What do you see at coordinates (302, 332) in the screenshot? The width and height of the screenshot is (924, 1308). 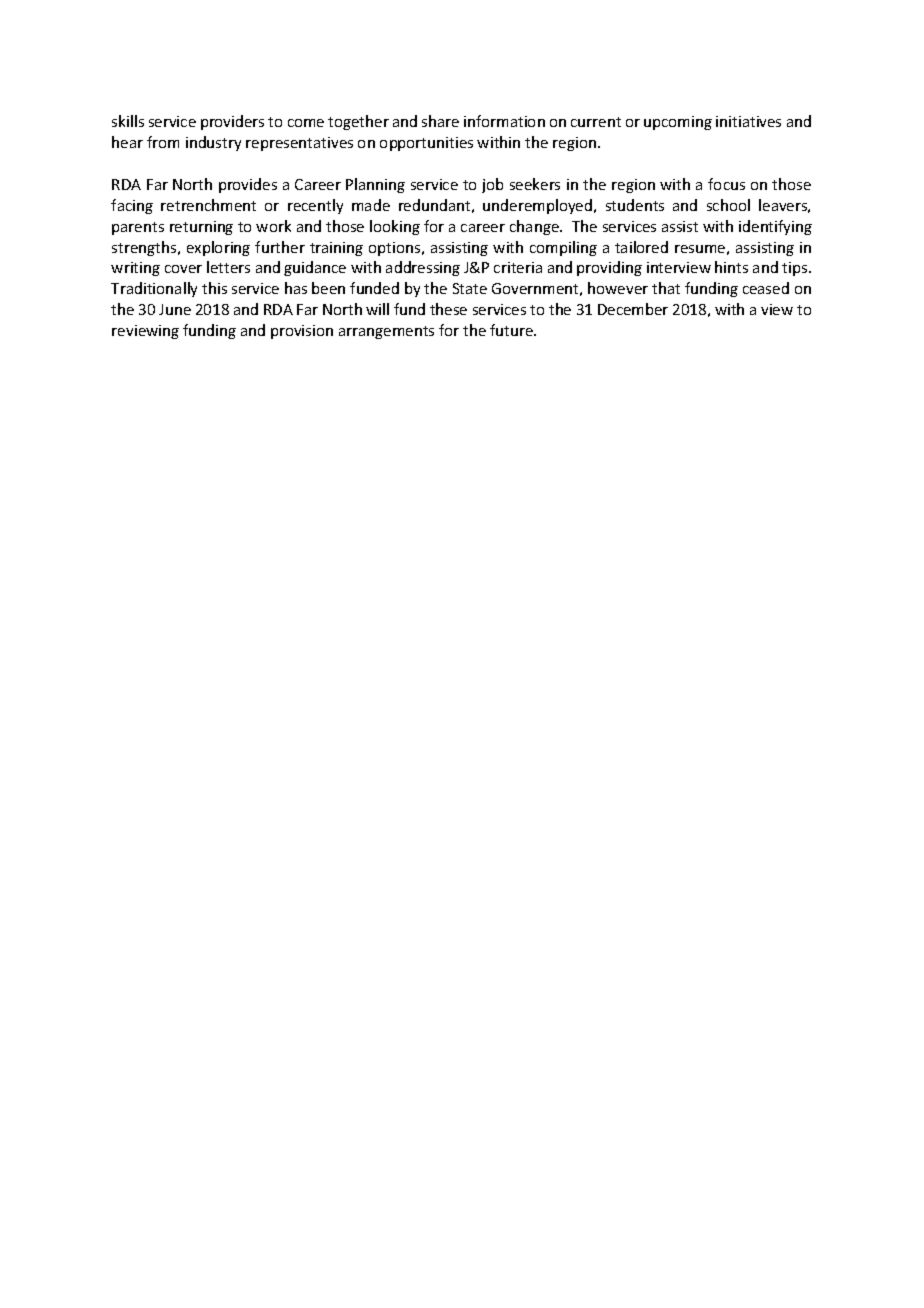 I see `provision` at bounding box center [302, 332].
